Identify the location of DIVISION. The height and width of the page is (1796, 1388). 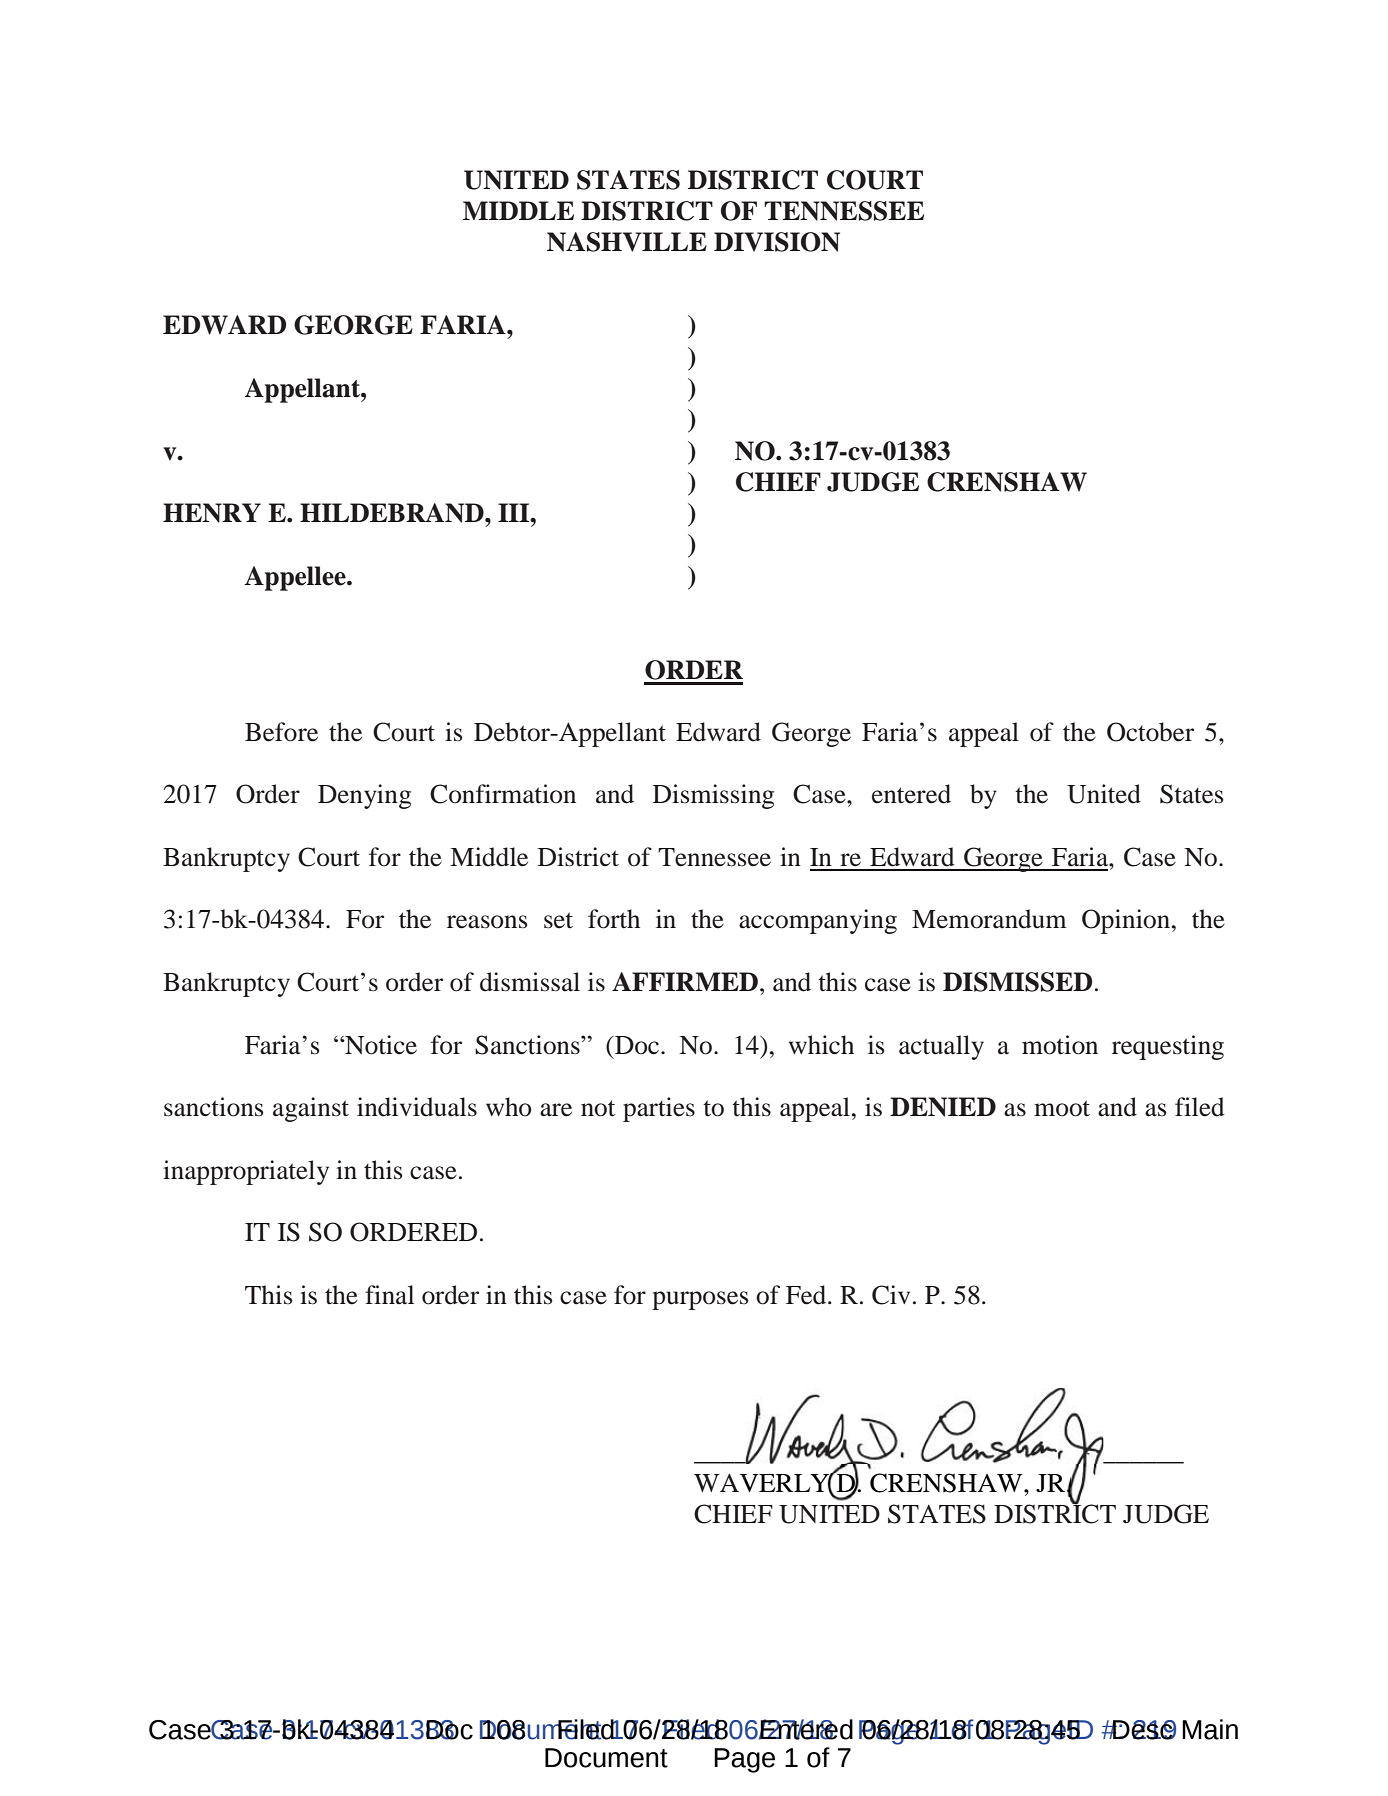
(777, 242).
